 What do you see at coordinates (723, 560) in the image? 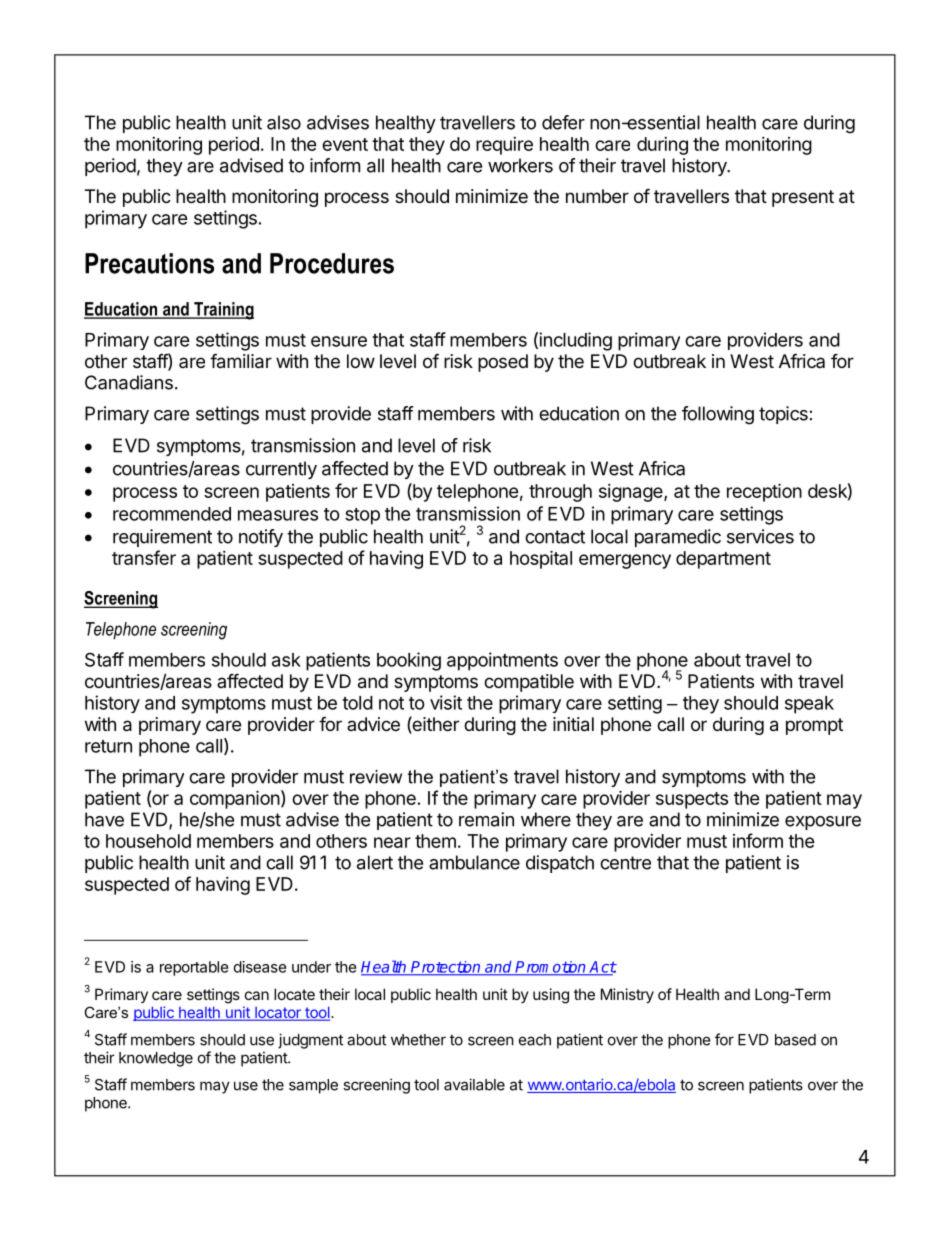
I see `department` at bounding box center [723, 560].
